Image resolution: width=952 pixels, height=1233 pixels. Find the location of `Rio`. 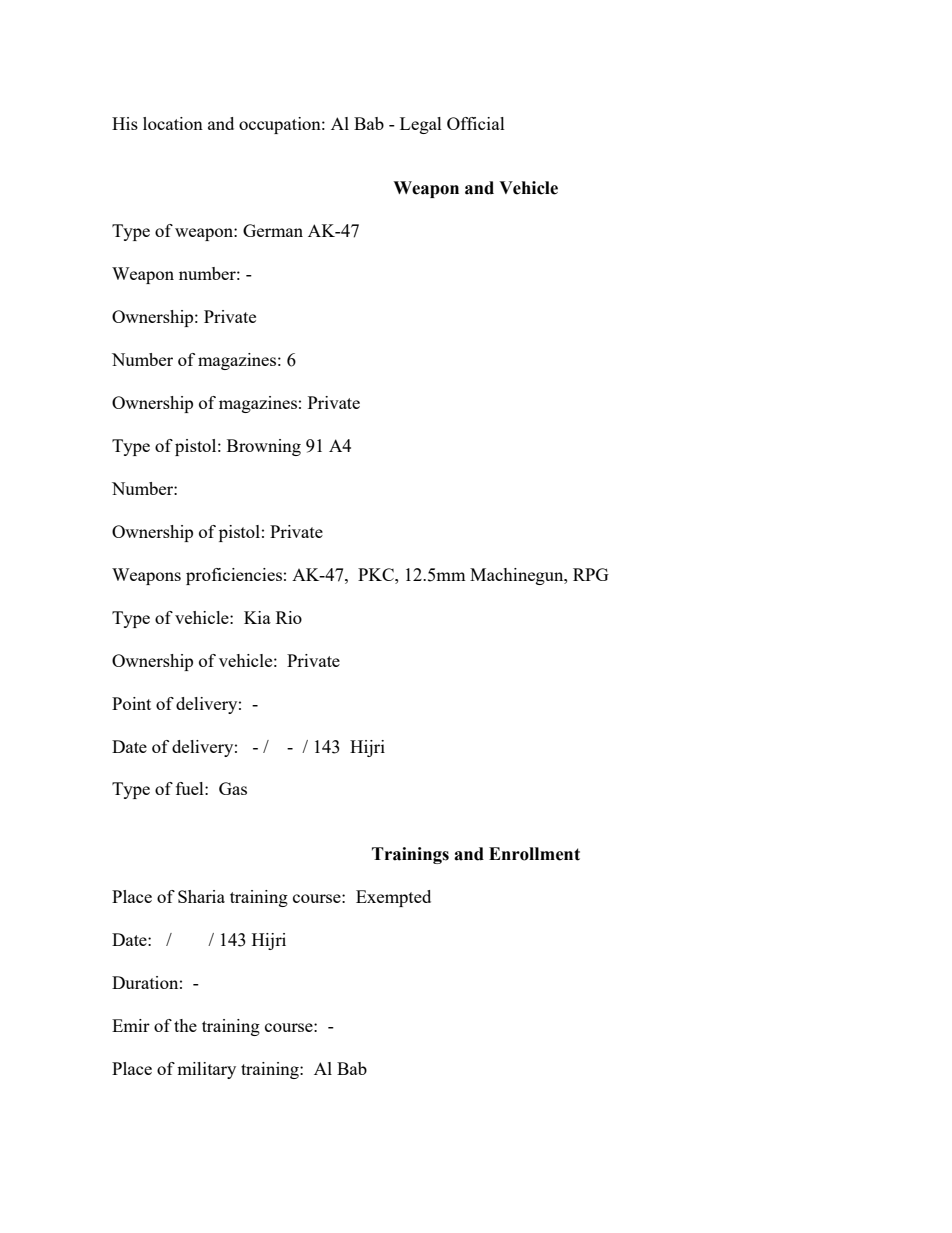

Rio is located at coordinates (289, 617).
